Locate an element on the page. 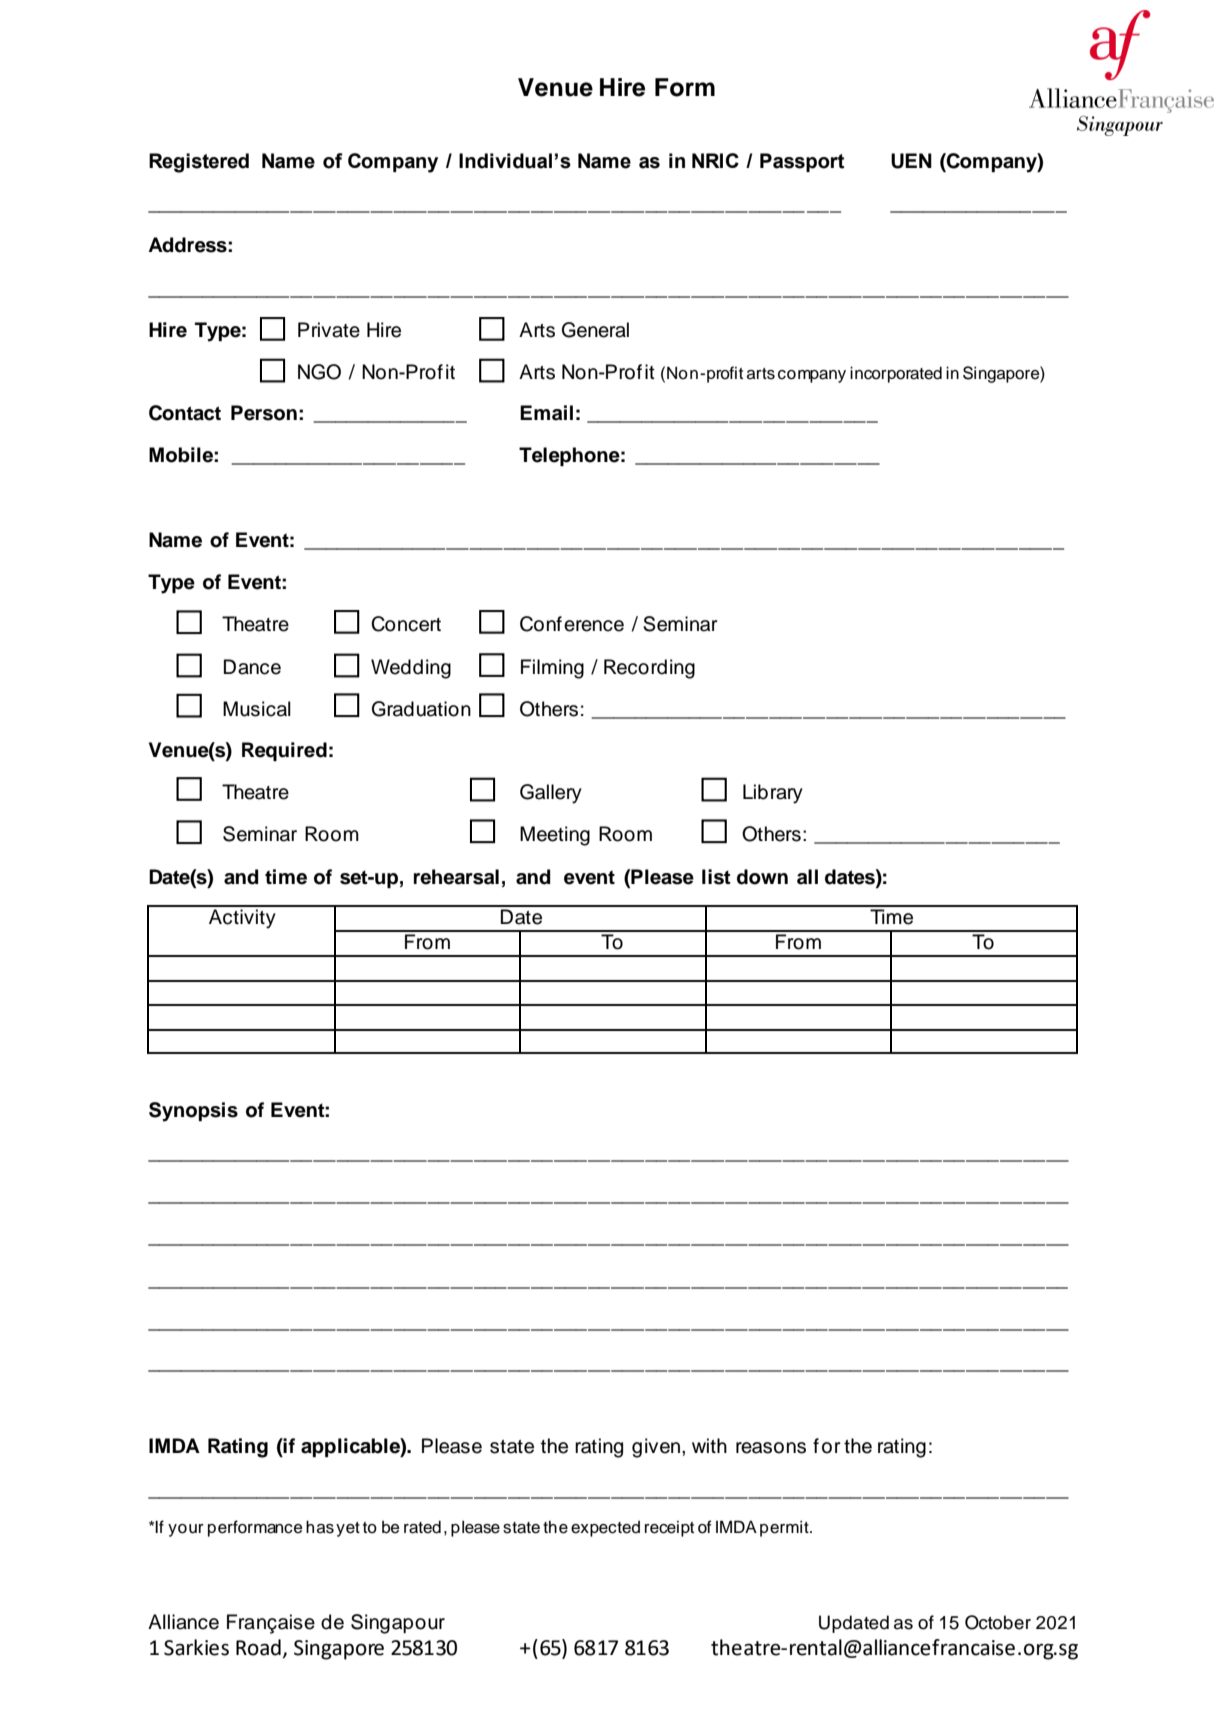 This image has height=1734, width=1226. Passport is located at coordinates (802, 162).
